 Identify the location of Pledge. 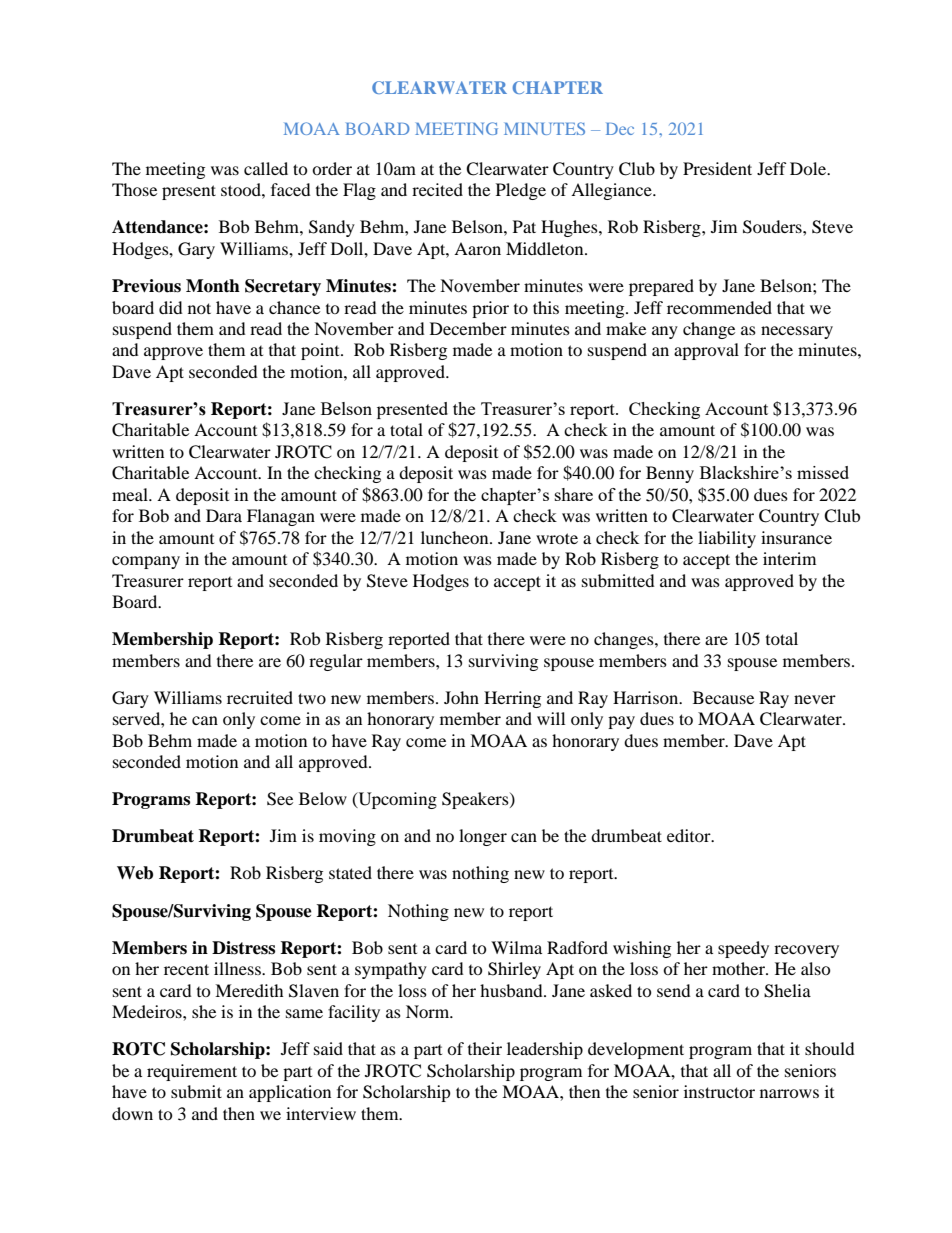
(521, 191).
